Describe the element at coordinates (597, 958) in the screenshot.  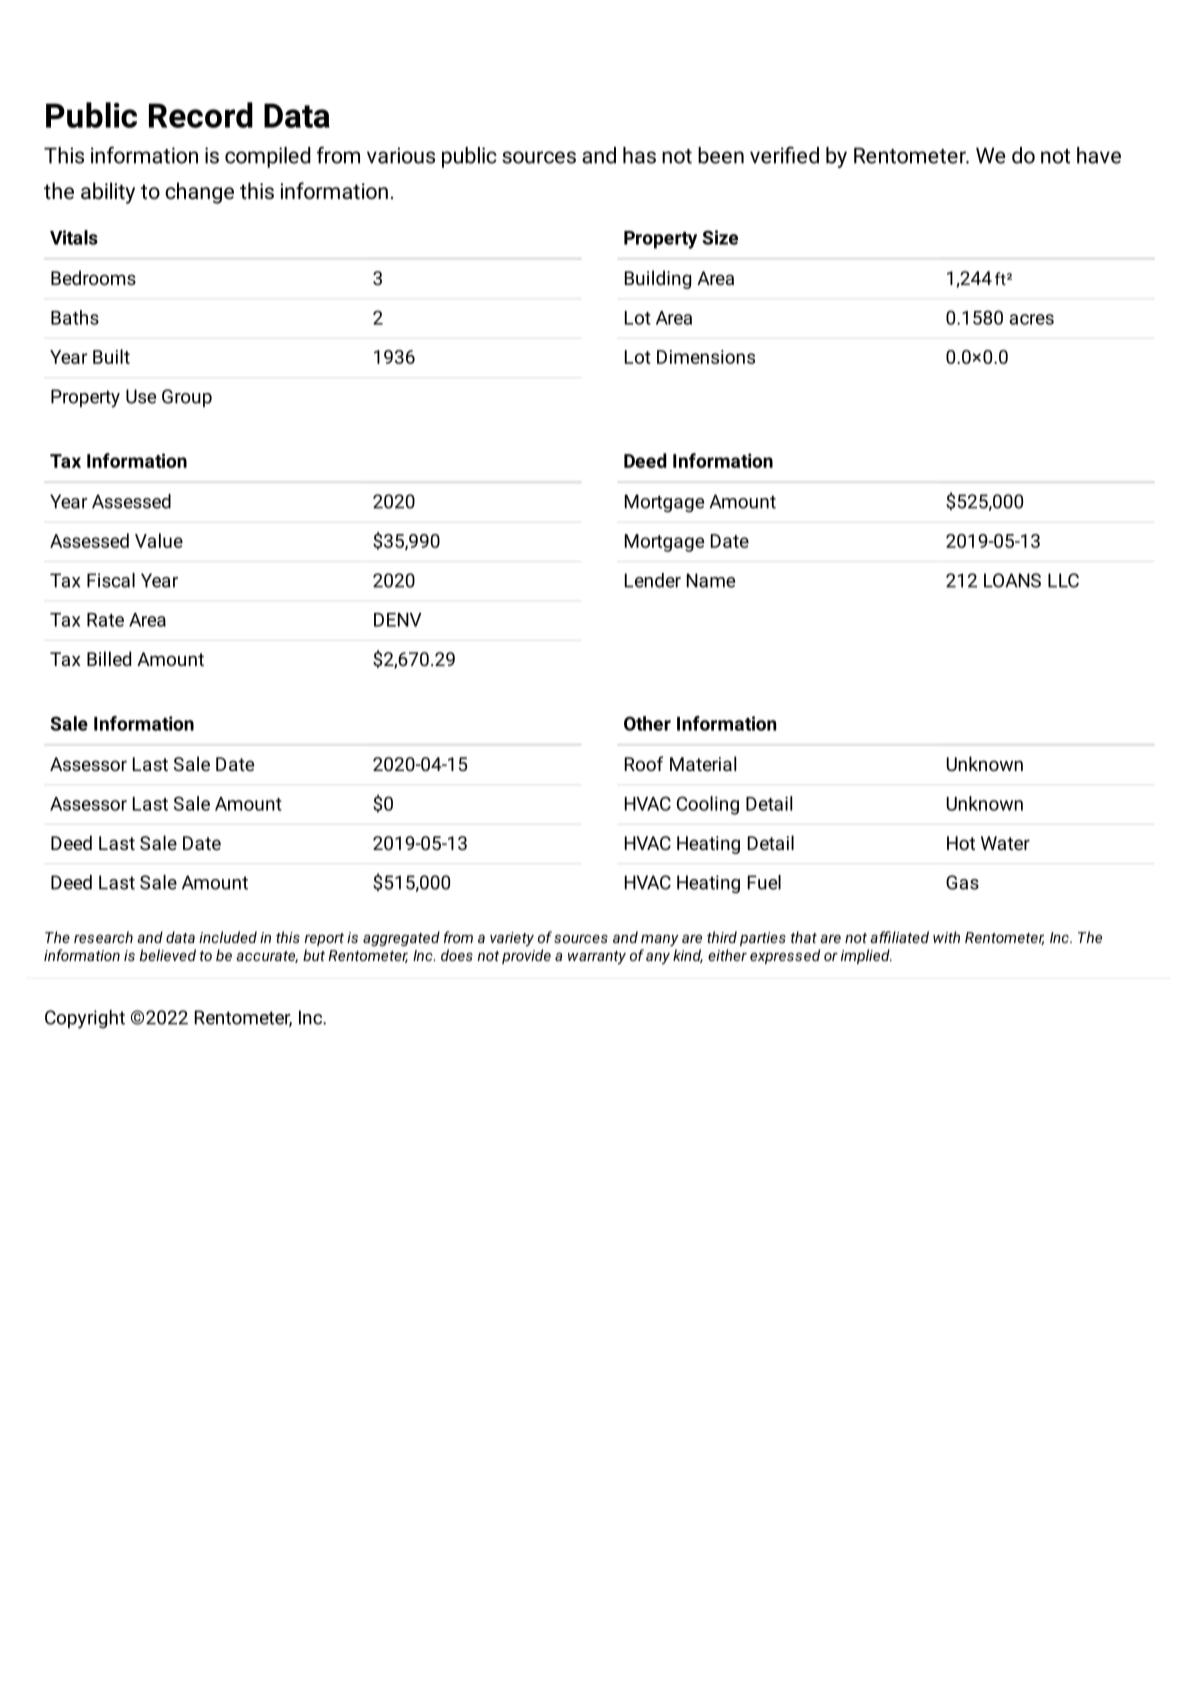
I see `warranty` at that location.
